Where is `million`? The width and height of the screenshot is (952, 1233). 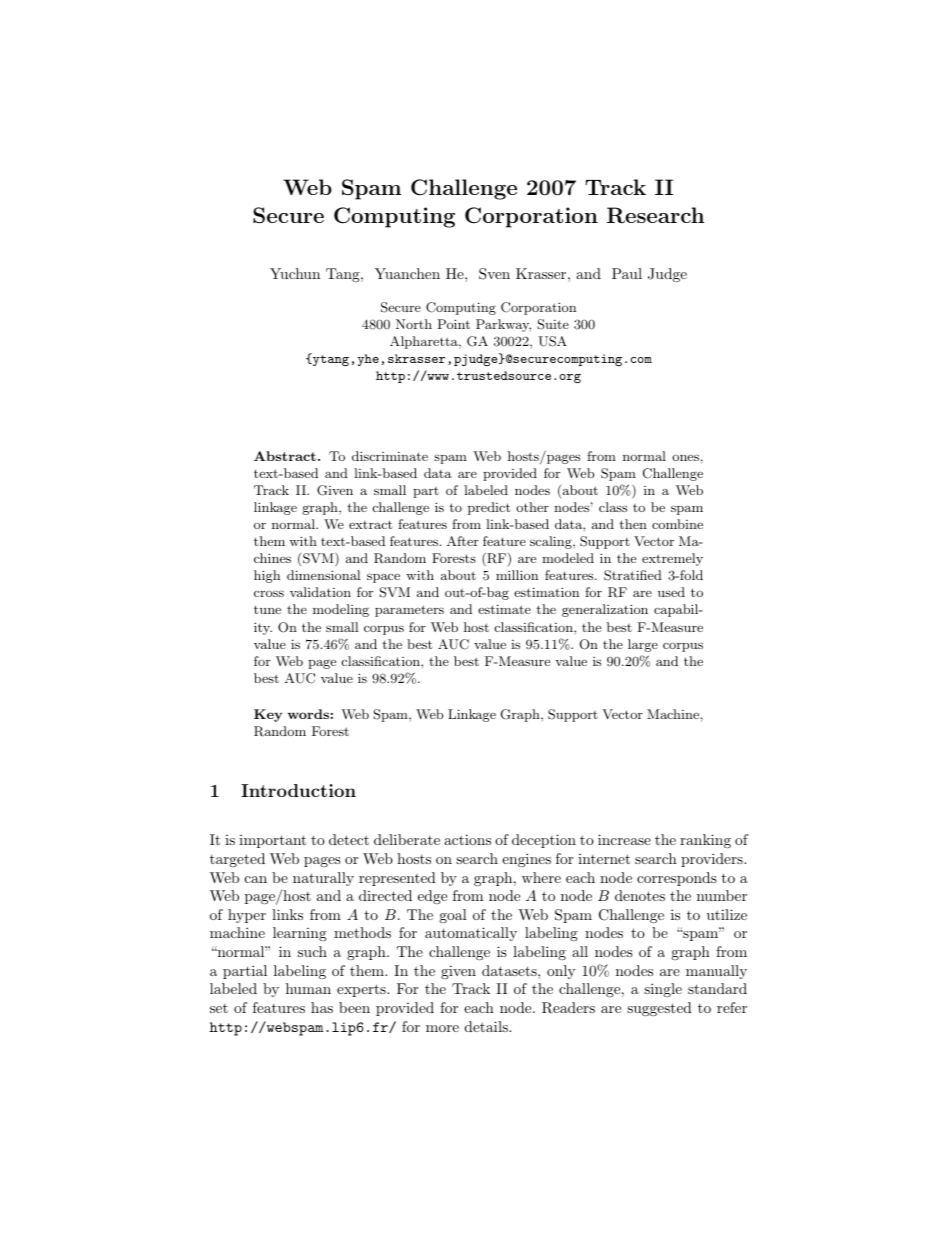 million is located at coordinates (517, 575).
